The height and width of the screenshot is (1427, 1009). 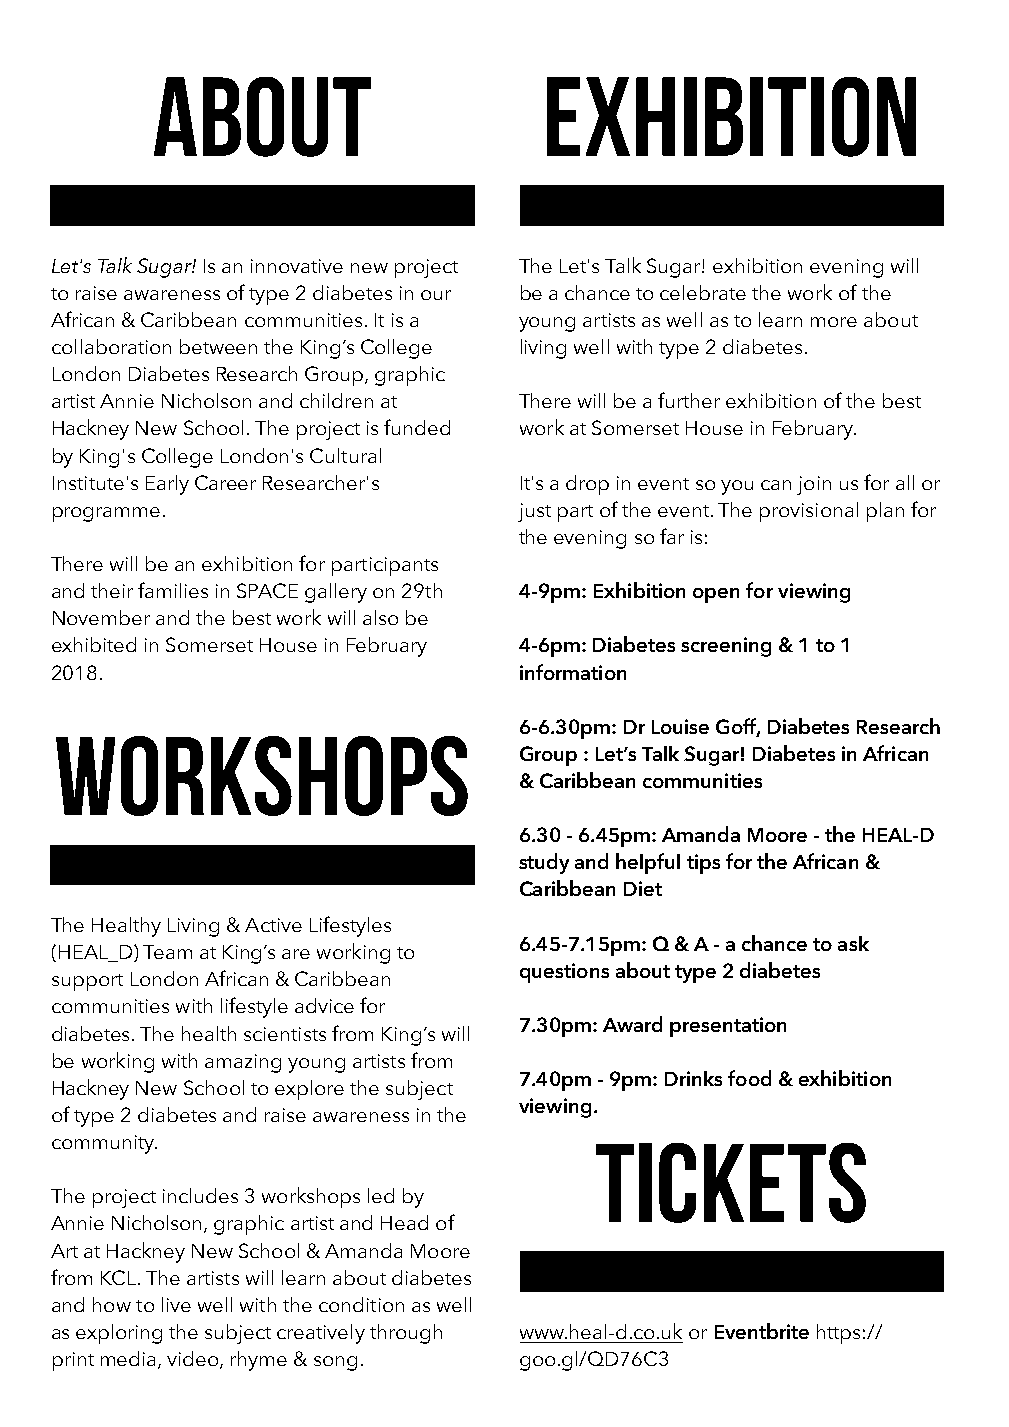 What do you see at coordinates (218, 346) in the screenshot?
I see `between` at bounding box center [218, 346].
